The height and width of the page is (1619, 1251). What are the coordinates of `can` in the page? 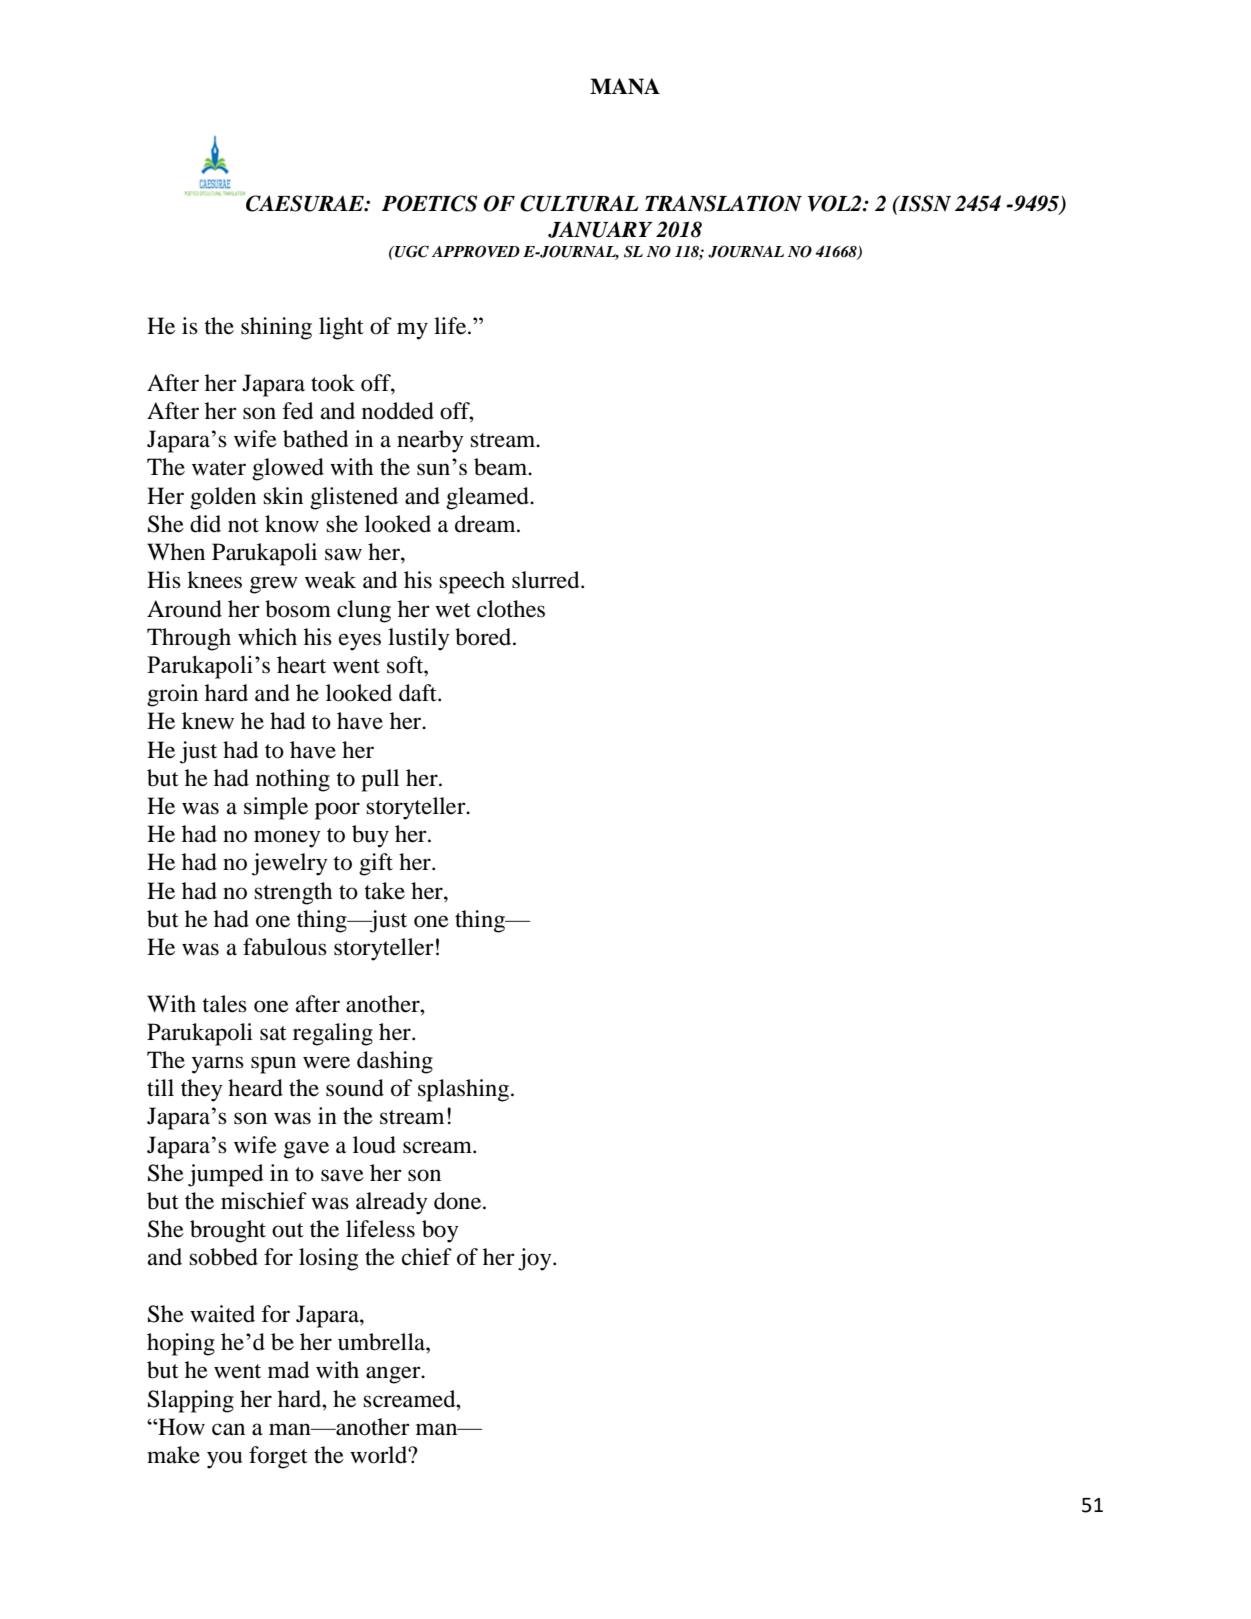 It's located at (228, 1429).
